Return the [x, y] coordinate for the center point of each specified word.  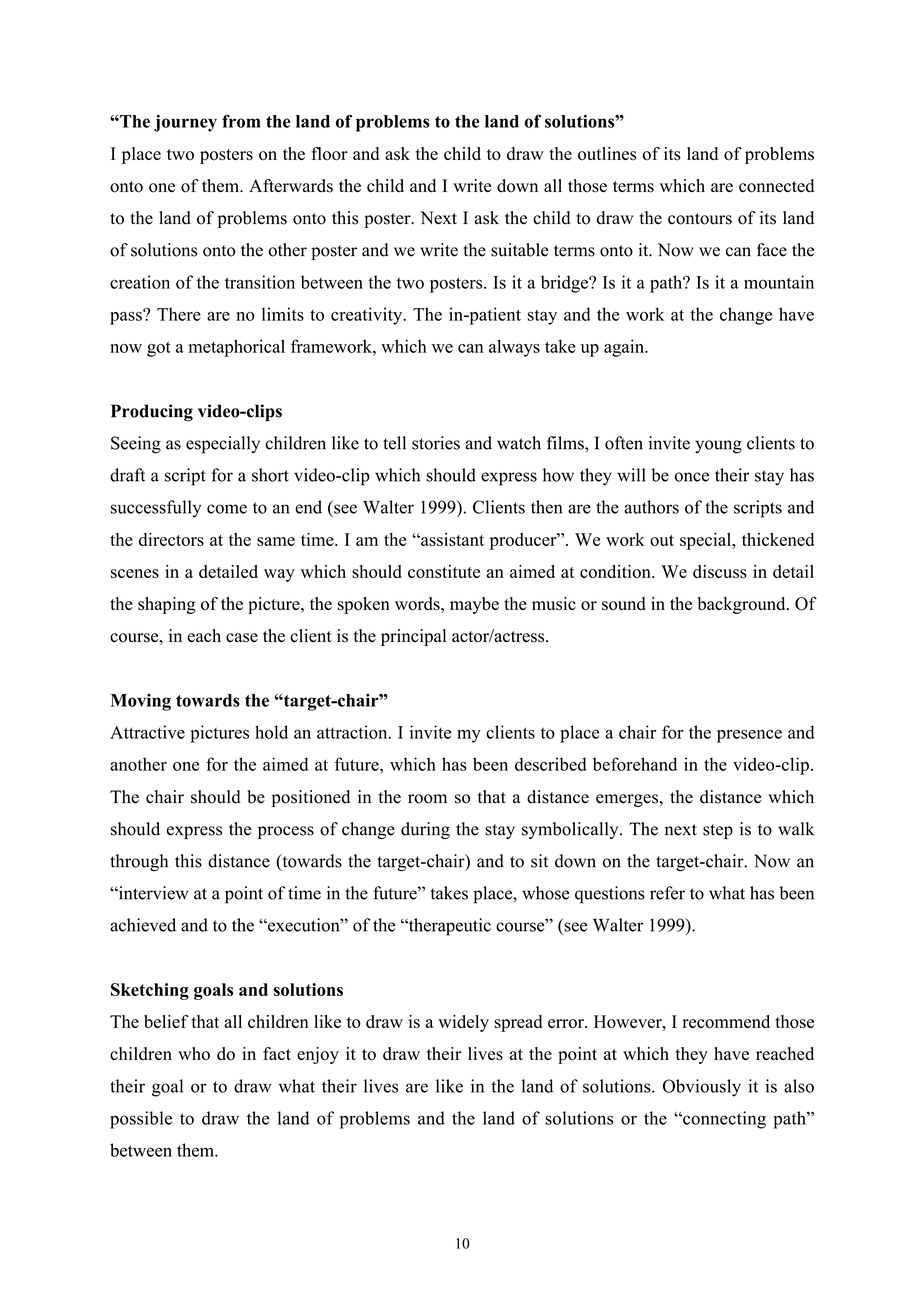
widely [463, 1023]
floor [329, 154]
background [743, 605]
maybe [474, 605]
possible [141, 1120]
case [242, 638]
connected [776, 186]
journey [185, 123]
